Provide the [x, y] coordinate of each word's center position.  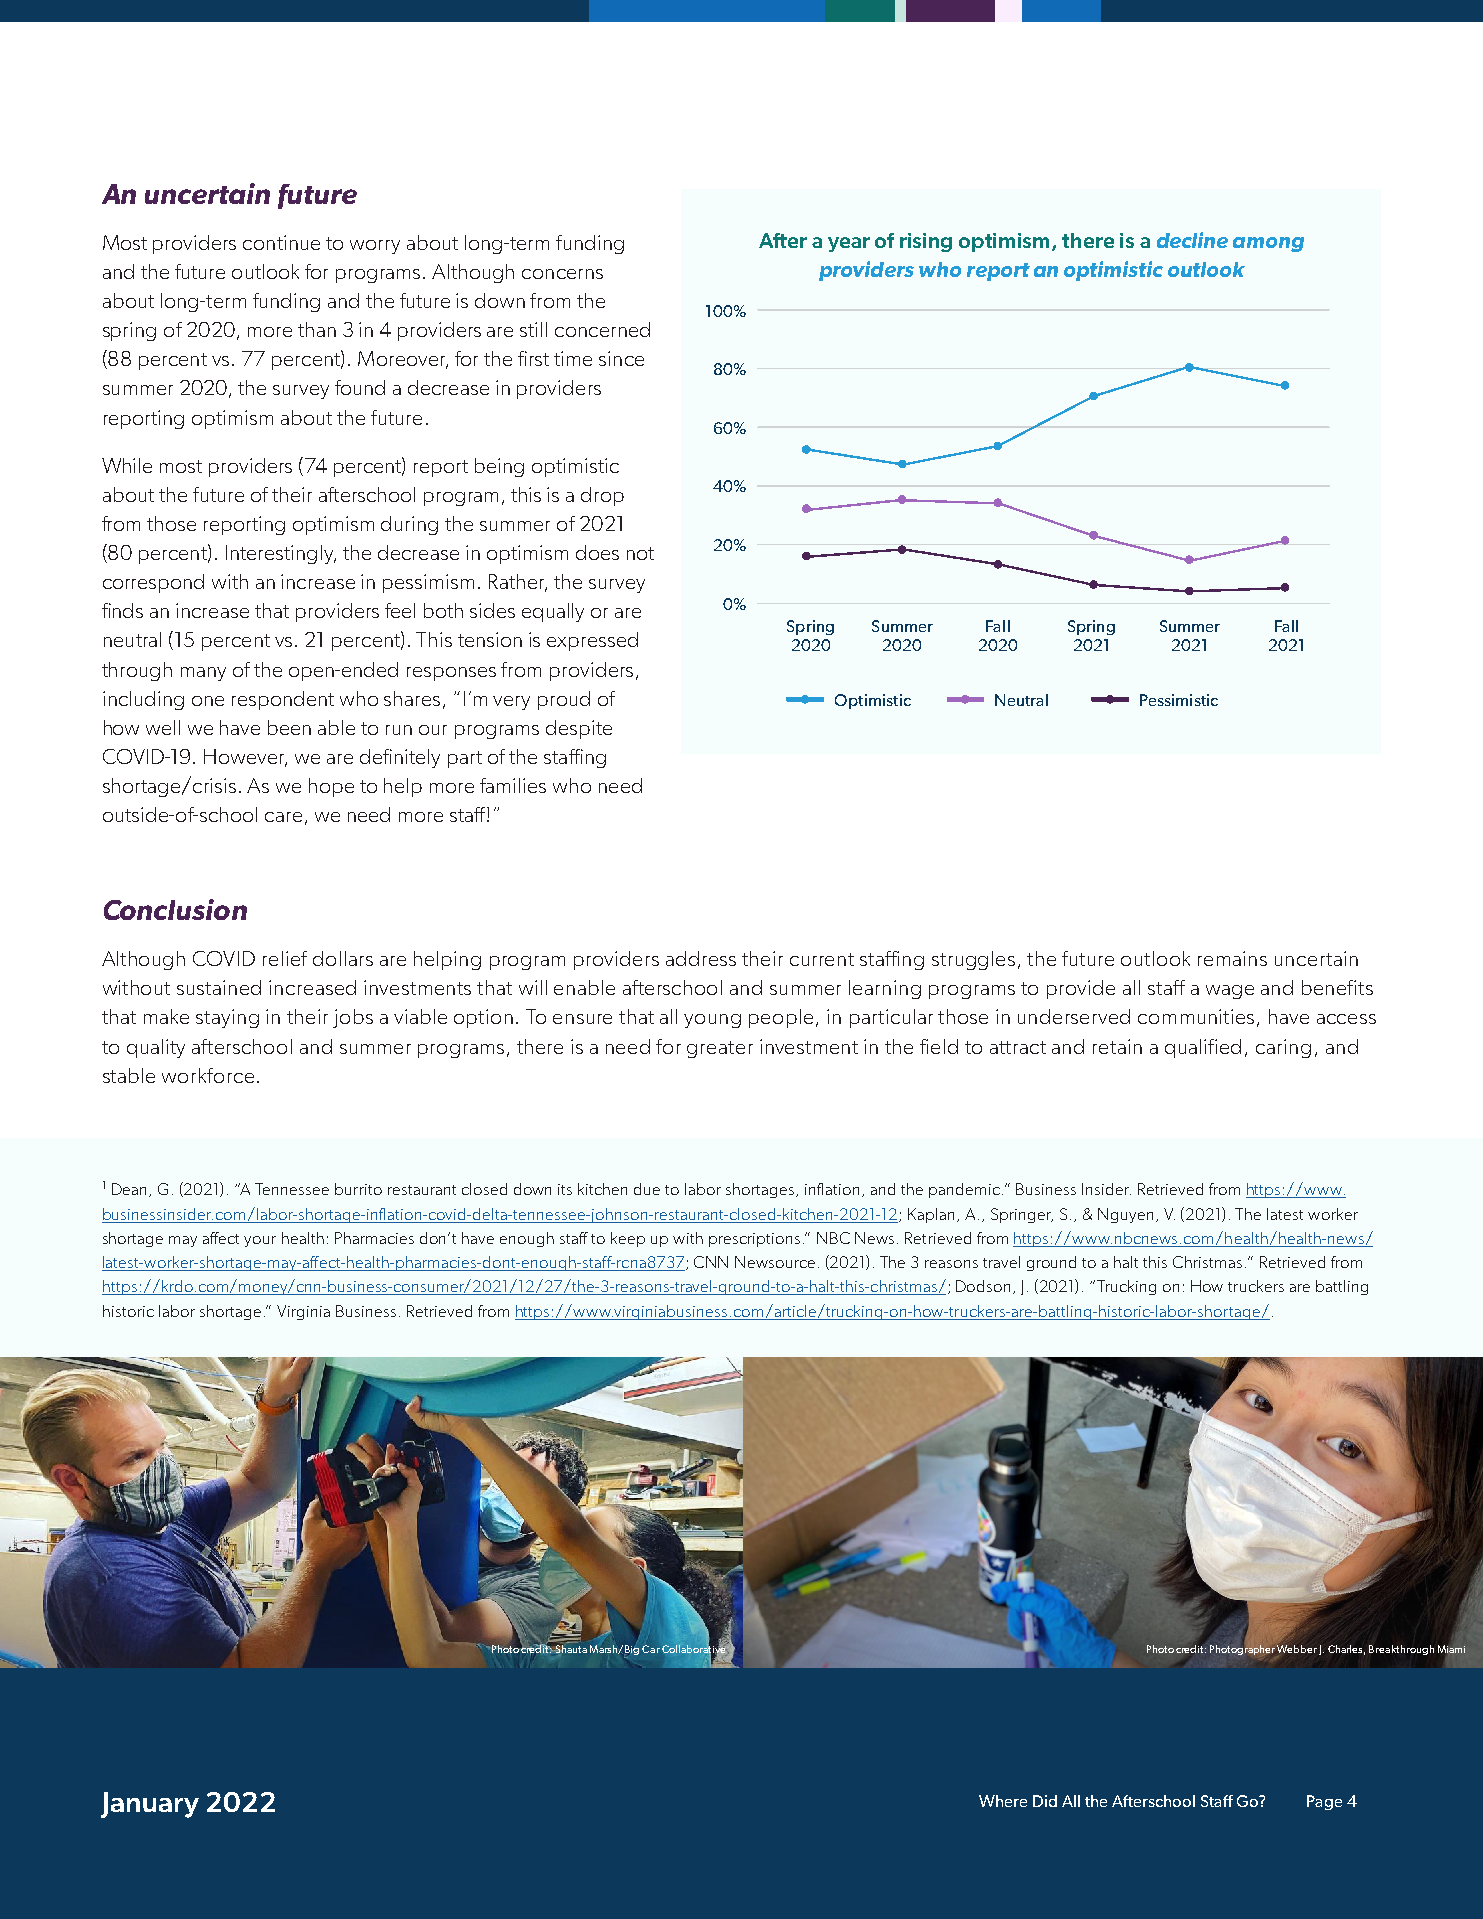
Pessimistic [1179, 700]
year [849, 244]
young [712, 1021]
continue [281, 242]
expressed [592, 641]
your [260, 1241]
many [203, 674]
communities [1198, 1018]
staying [227, 1018]
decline [1192, 240]
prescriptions [754, 1240]
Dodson [985, 1287]
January [150, 1805]
